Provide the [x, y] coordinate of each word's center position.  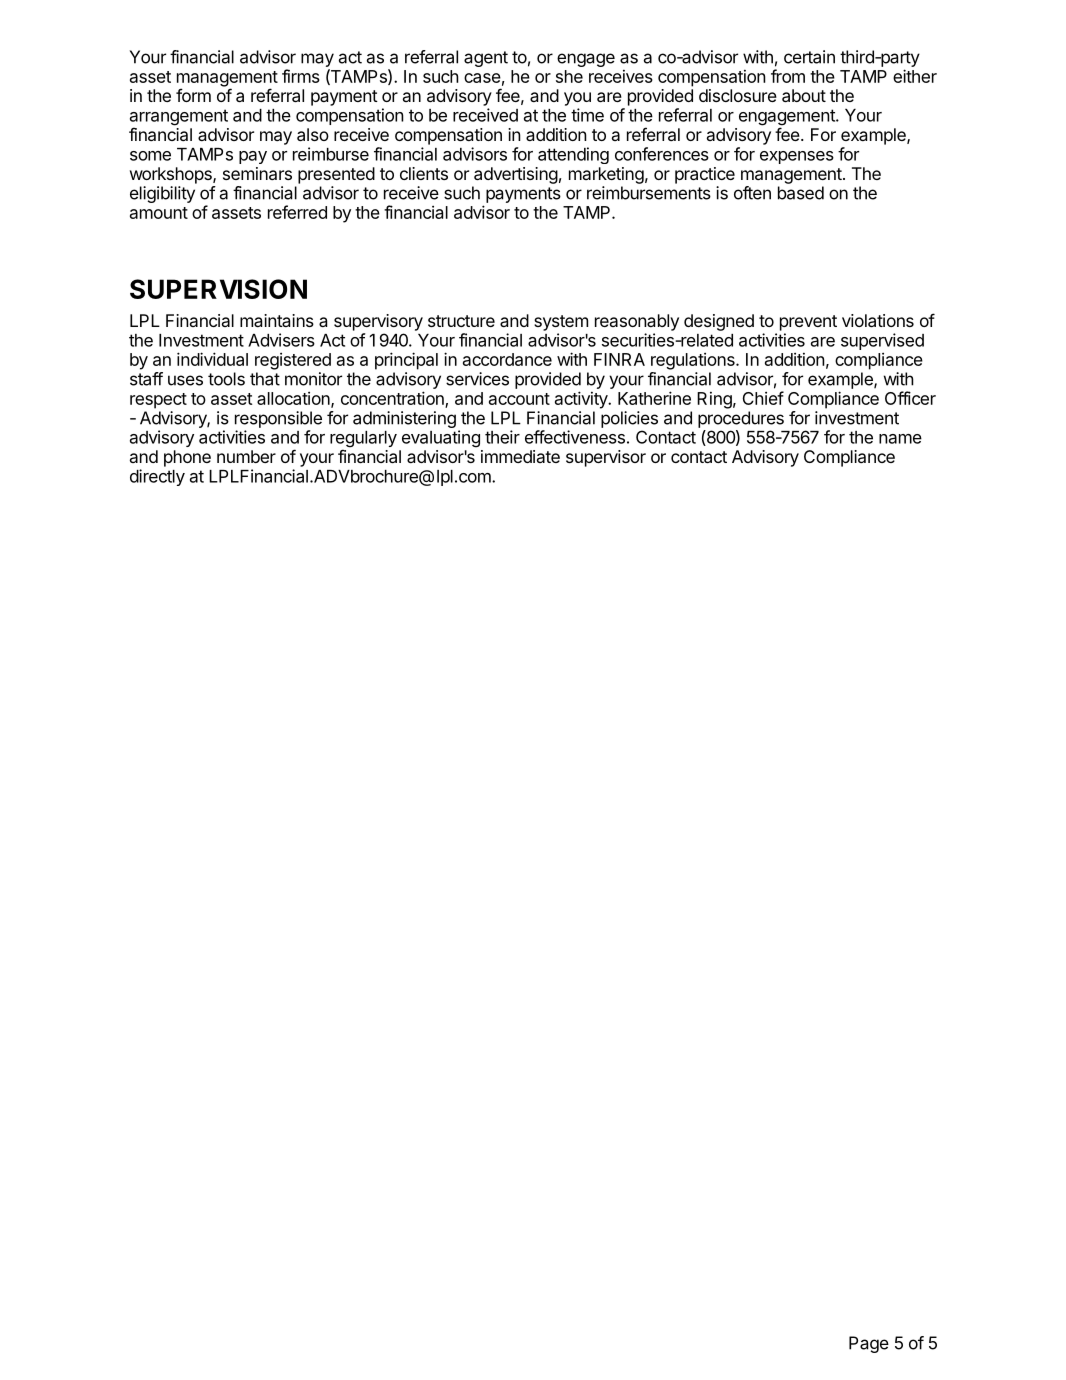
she [569, 76]
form [193, 95]
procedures [741, 419]
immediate [520, 456]
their [502, 437]
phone [187, 458]
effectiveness [575, 437]
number [246, 456]
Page [869, 1344]
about [804, 95]
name [900, 439]
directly [157, 477]
